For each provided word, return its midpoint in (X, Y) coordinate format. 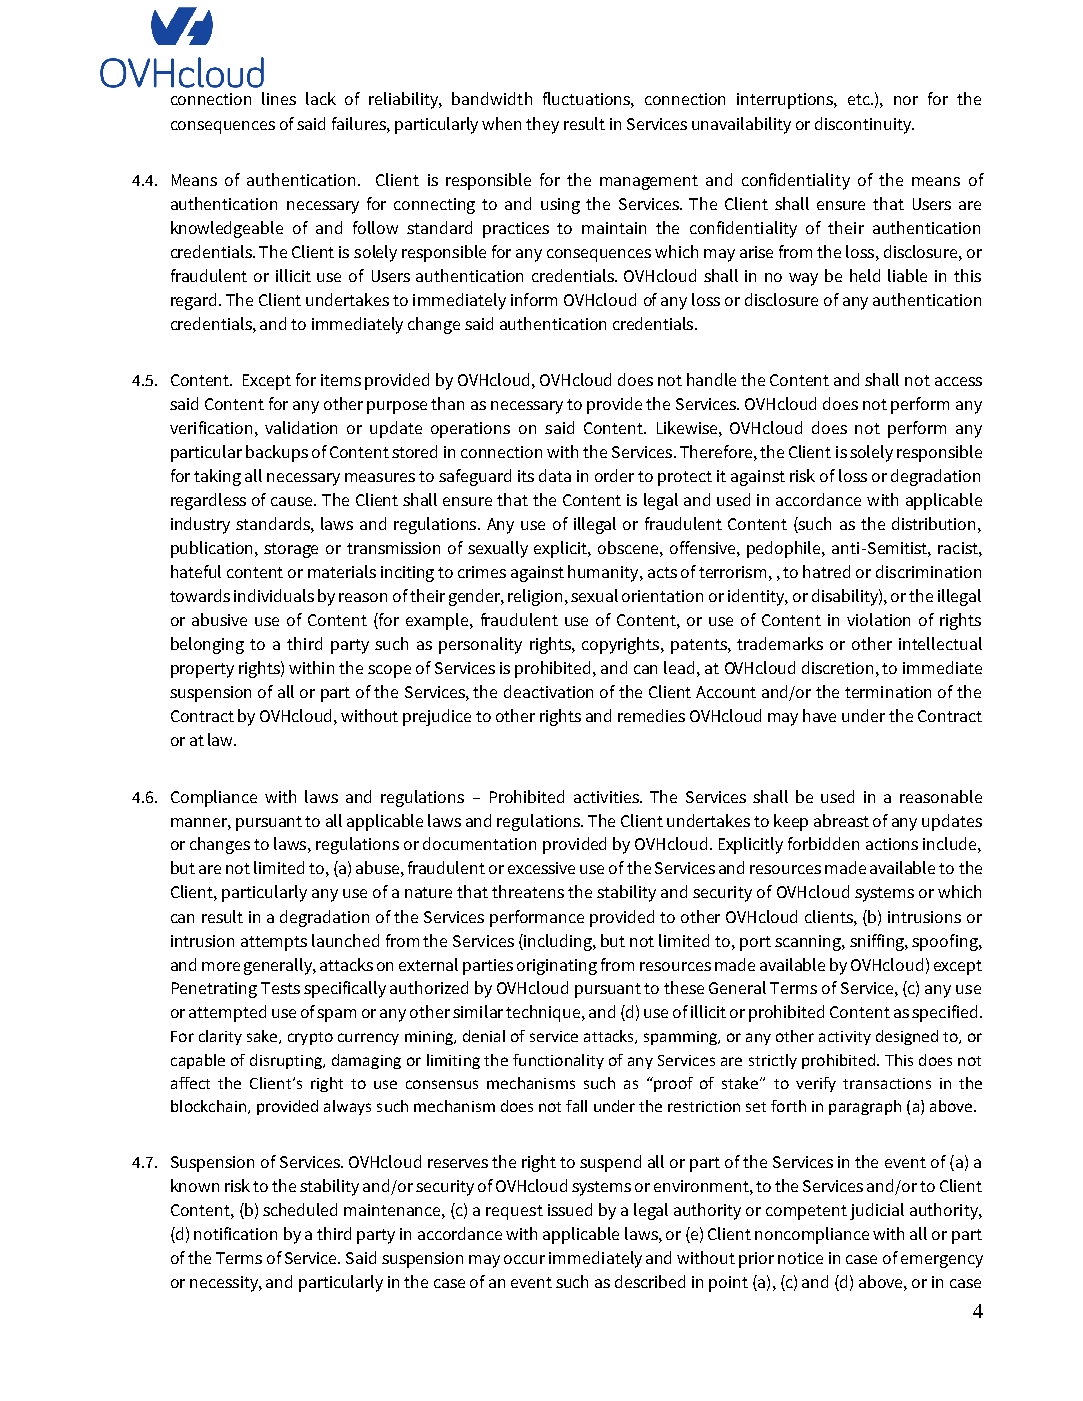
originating (557, 967)
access (958, 381)
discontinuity (864, 125)
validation (301, 427)
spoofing (946, 942)
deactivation (548, 691)
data (555, 475)
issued (570, 1209)
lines (279, 98)
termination (888, 692)
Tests (280, 988)
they (542, 125)
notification (235, 1233)
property (202, 670)
